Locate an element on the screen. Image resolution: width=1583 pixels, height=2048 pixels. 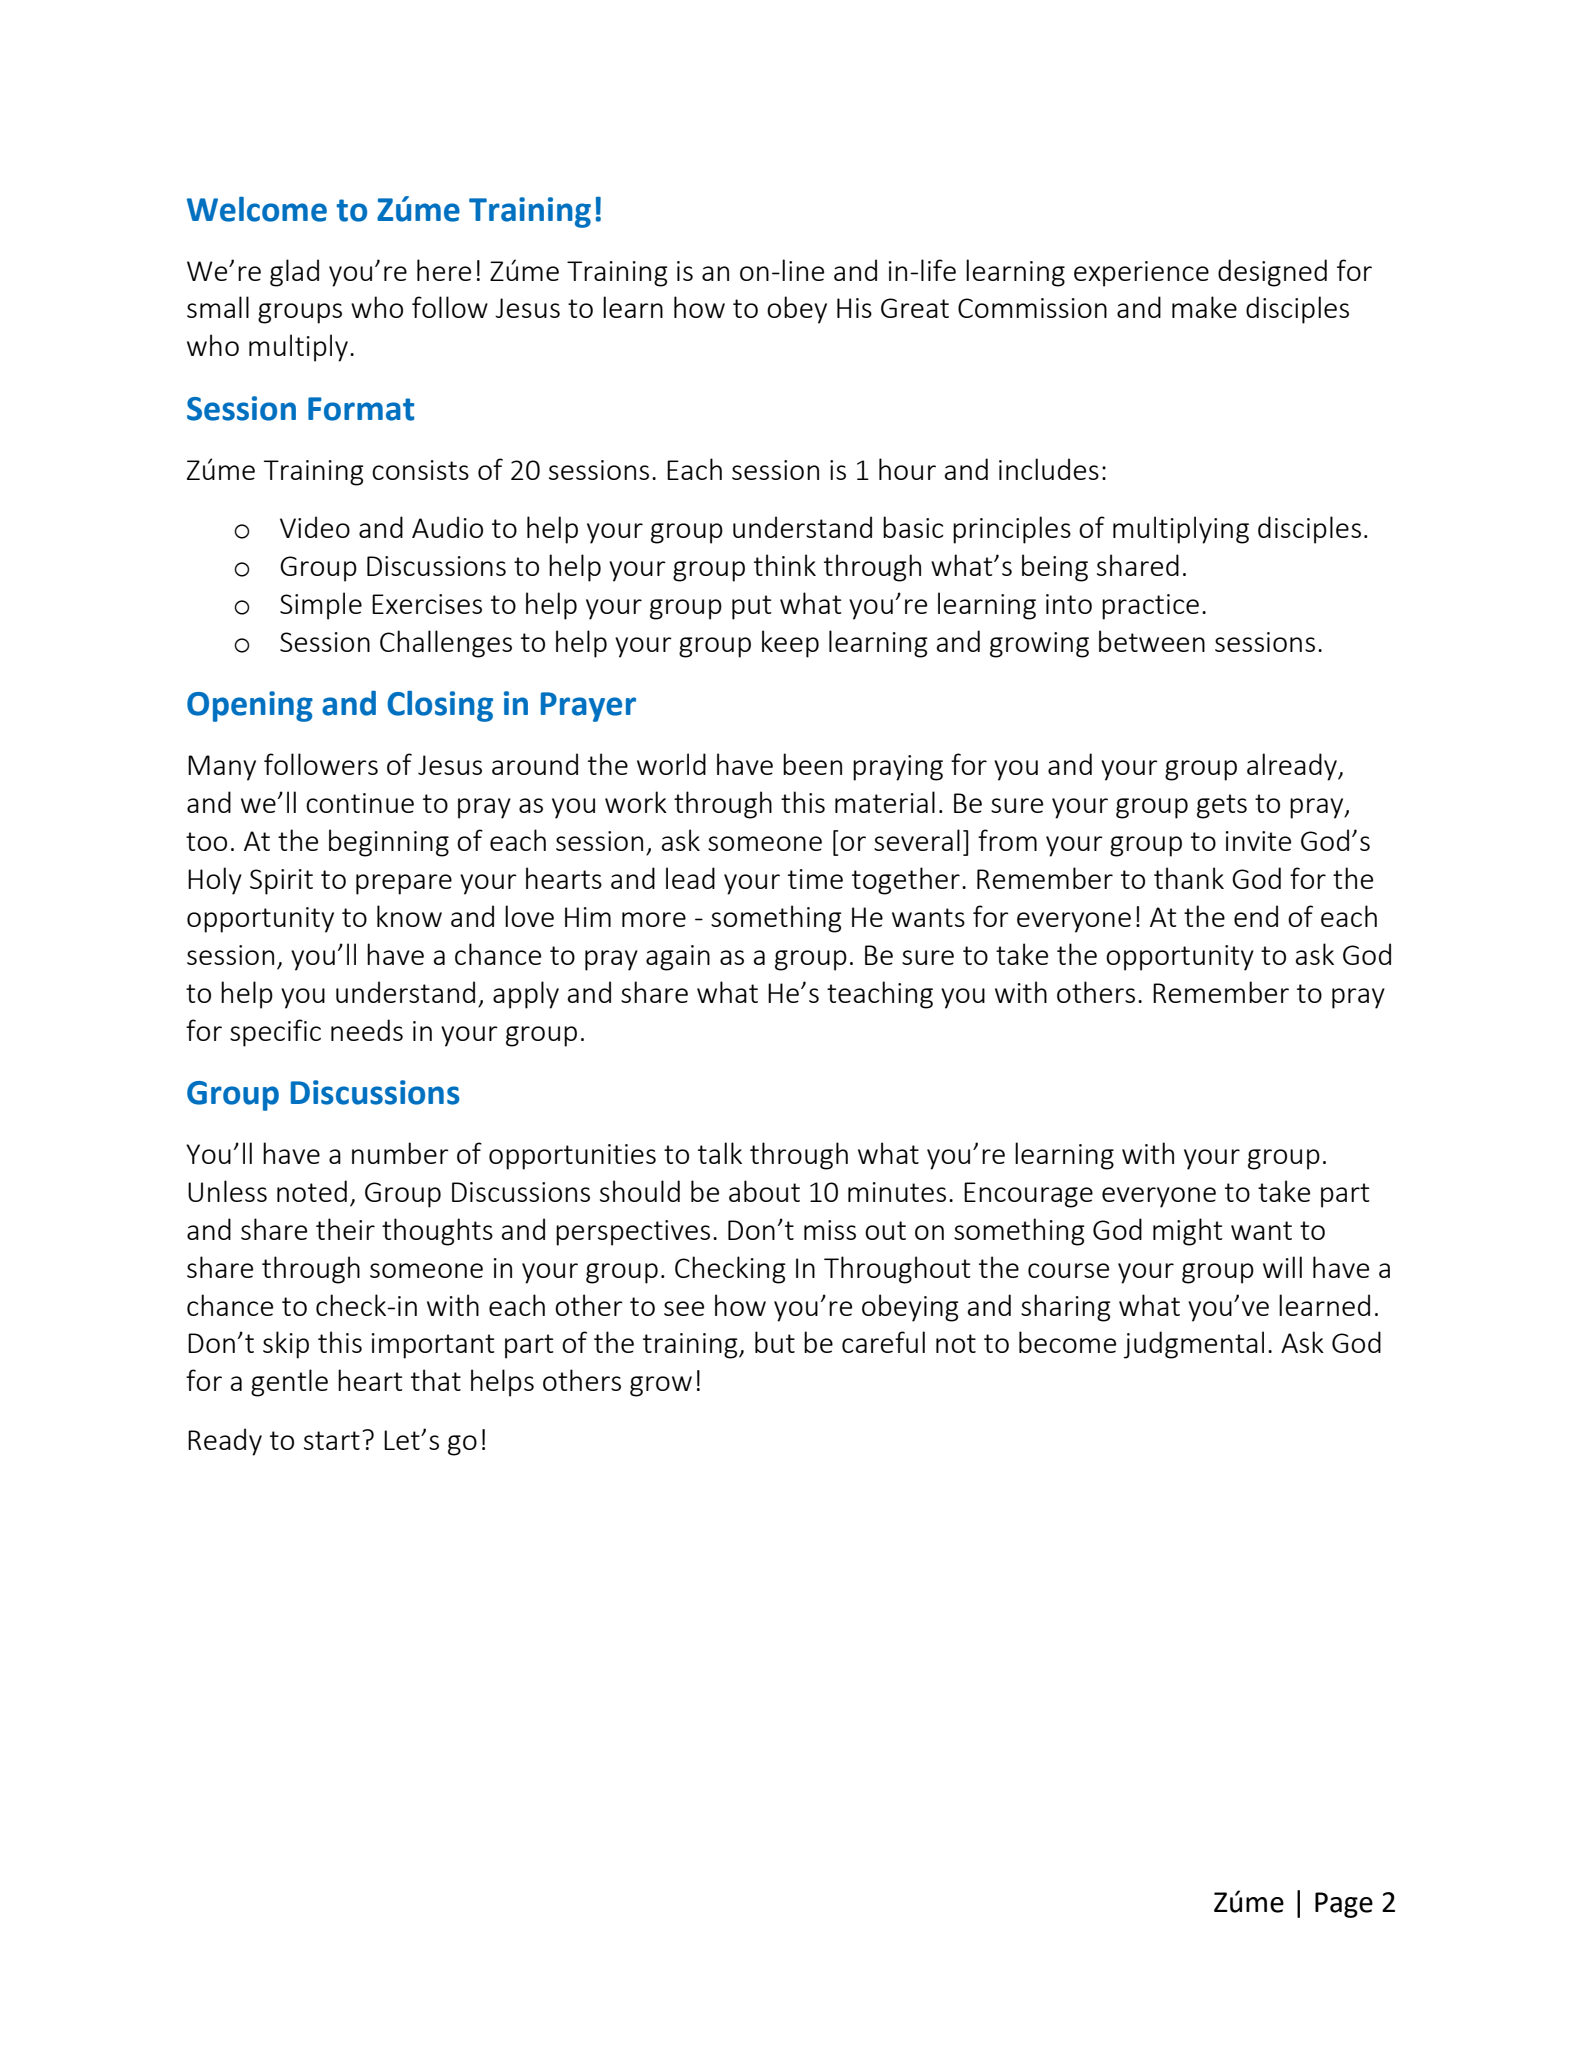
start is located at coordinates (332, 1440).
